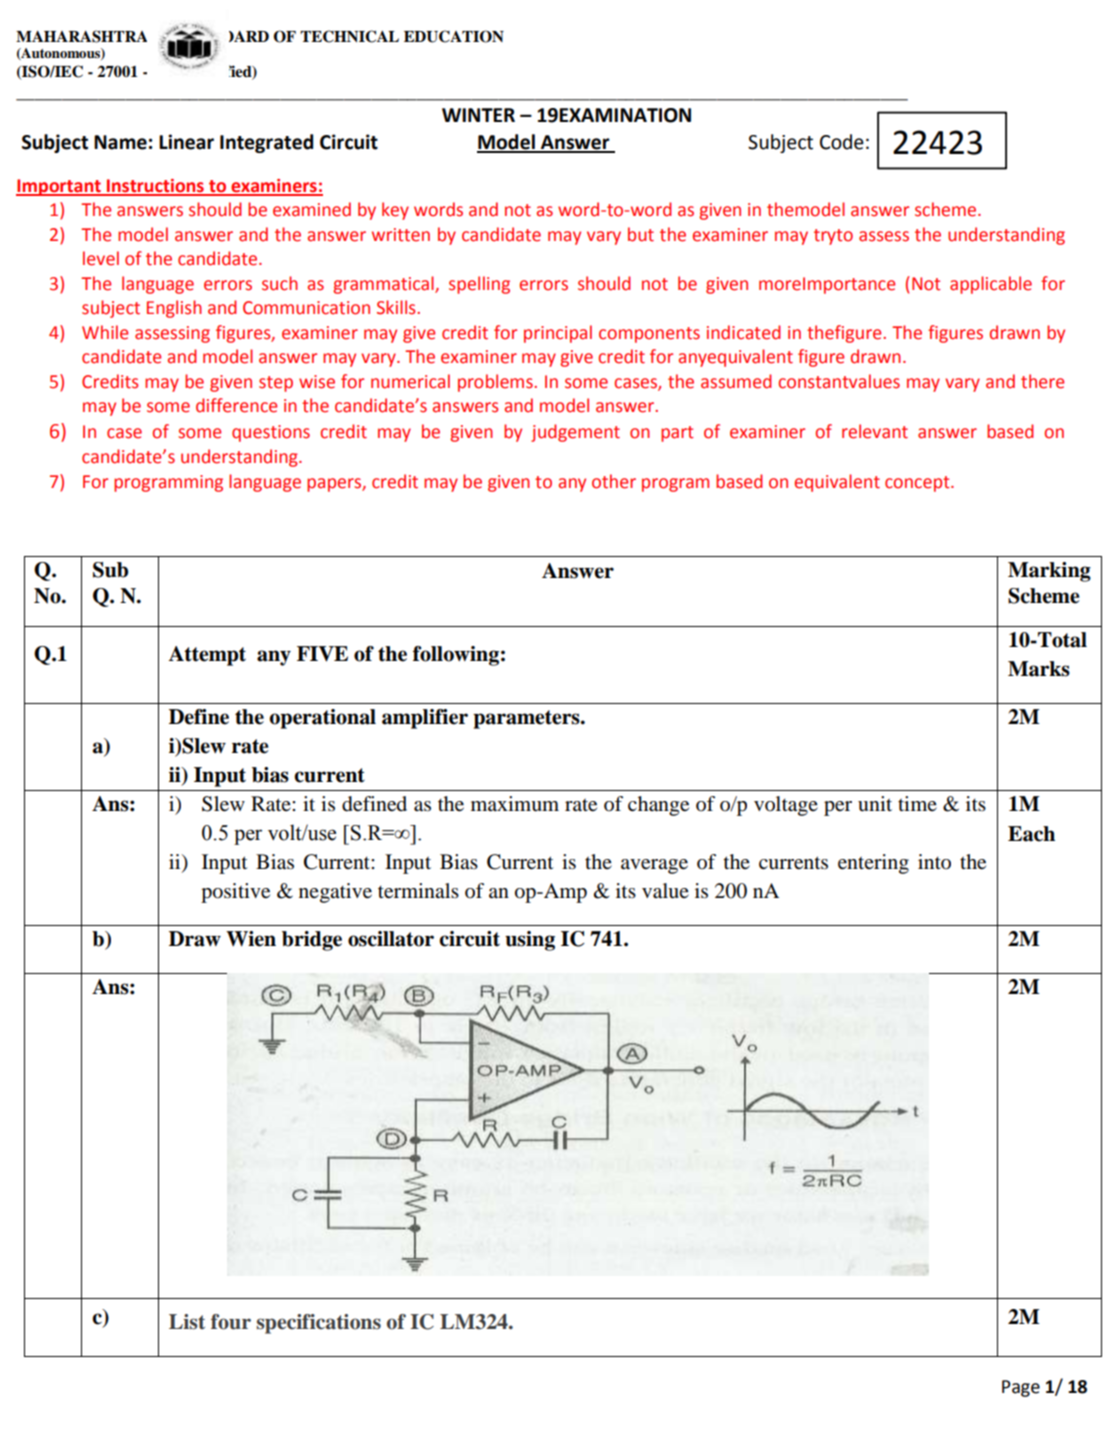  Describe the element at coordinates (530, 941) in the document. I see `using` at that location.
